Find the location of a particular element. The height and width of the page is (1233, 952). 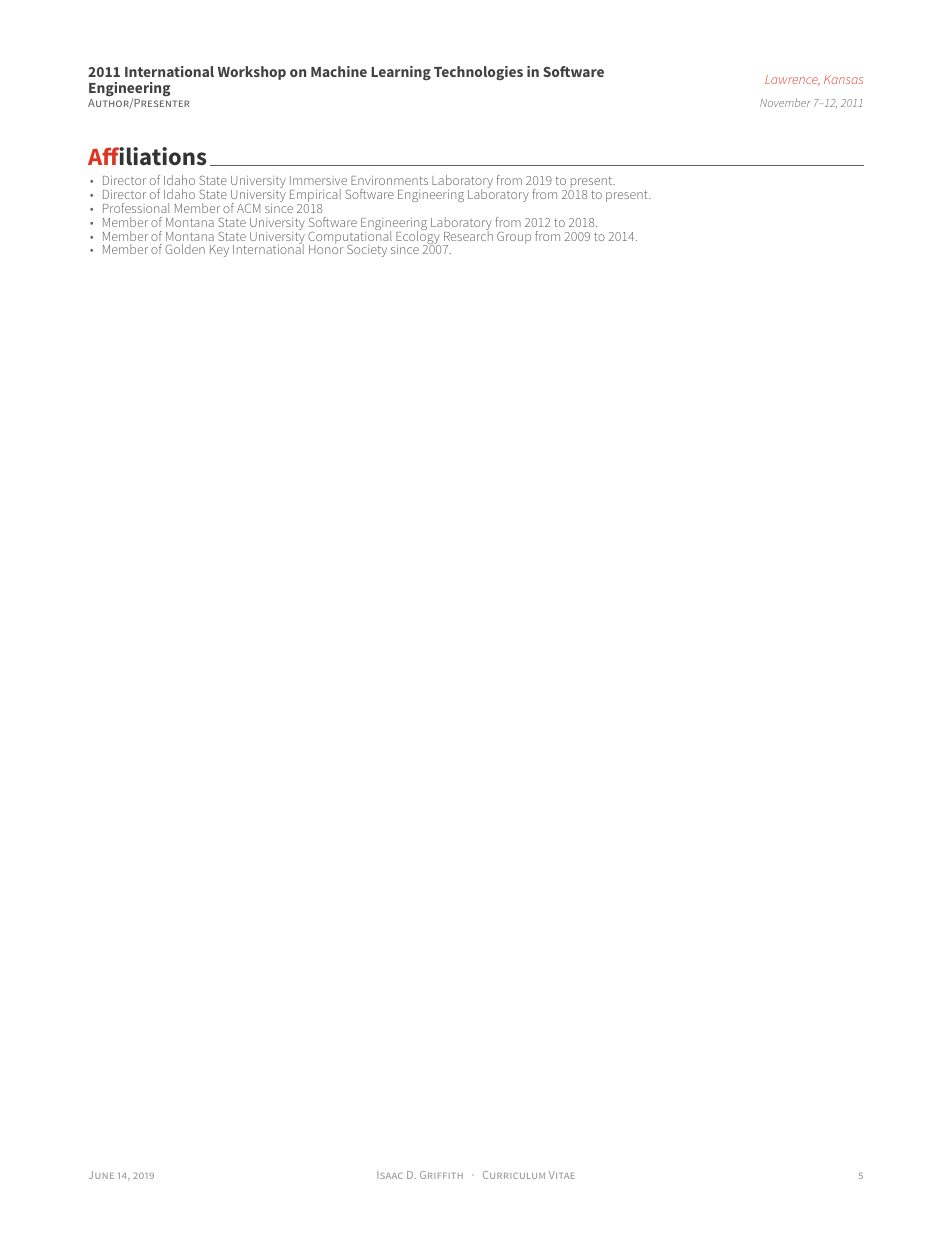

Group is located at coordinates (514, 238).
